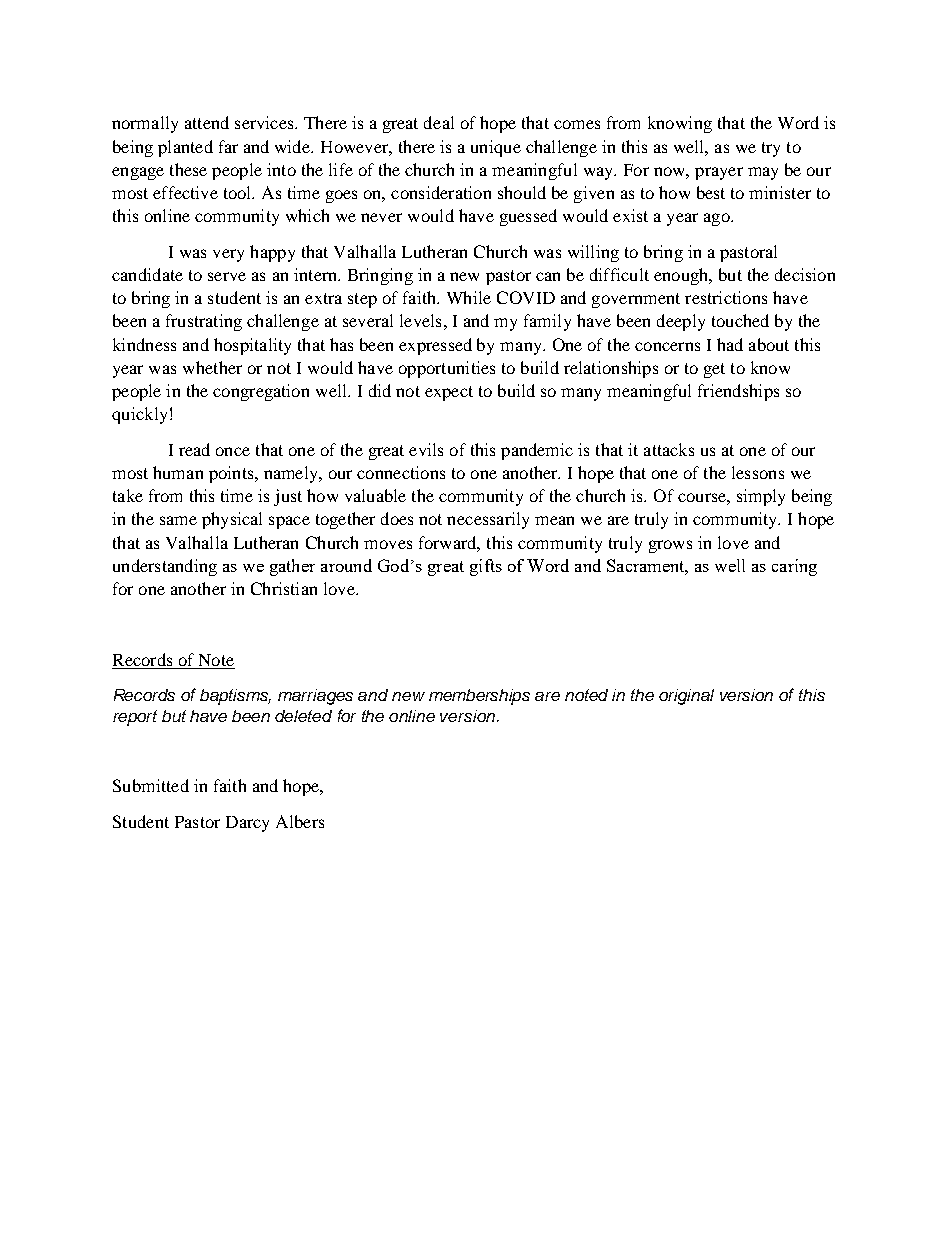 Image resolution: width=952 pixels, height=1233 pixels. What do you see at coordinates (228, 146) in the screenshot?
I see `far` at bounding box center [228, 146].
